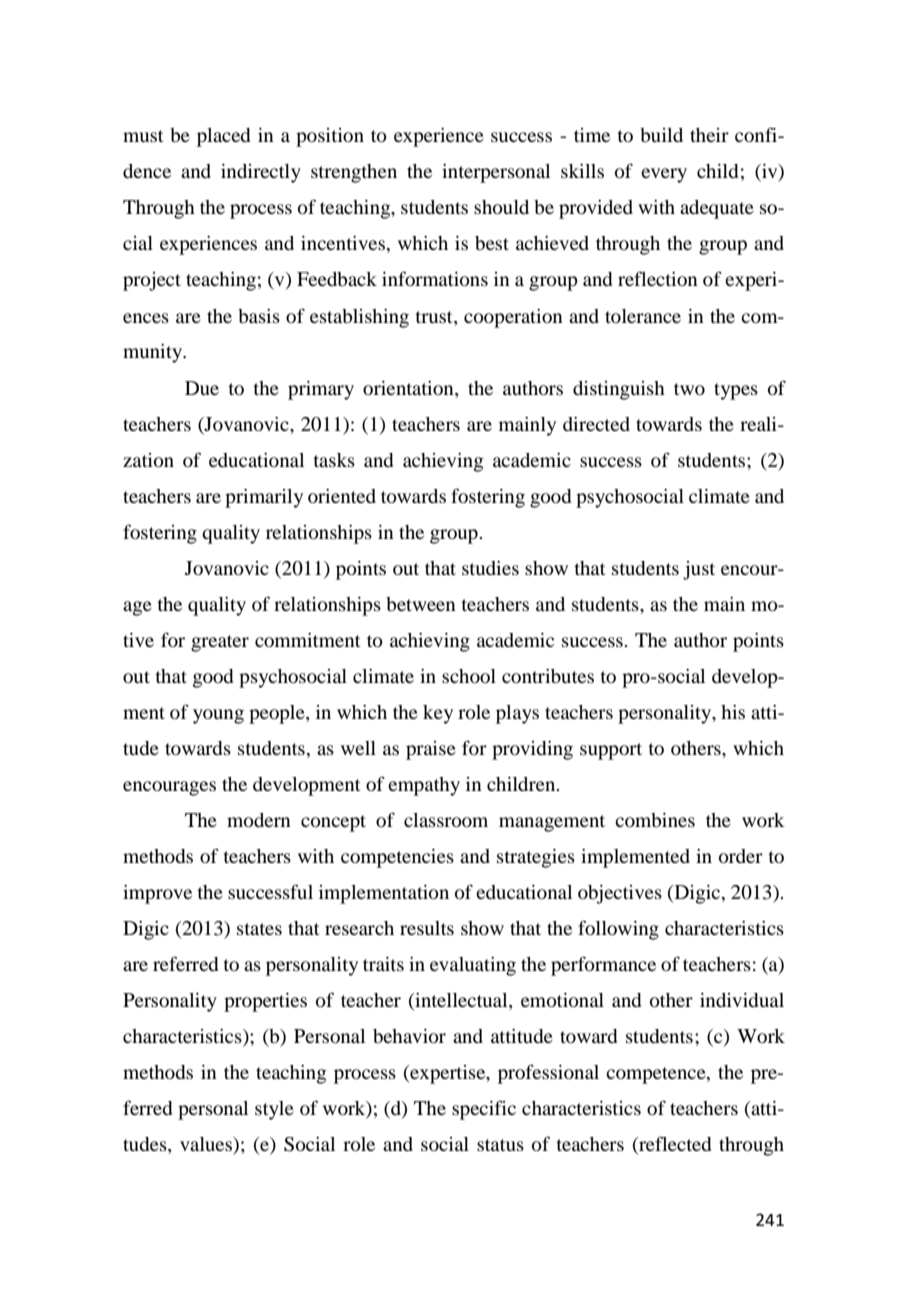 This page has height=1316, width=908. Describe the element at coordinates (421, 604) in the page. I see `between` at that location.
